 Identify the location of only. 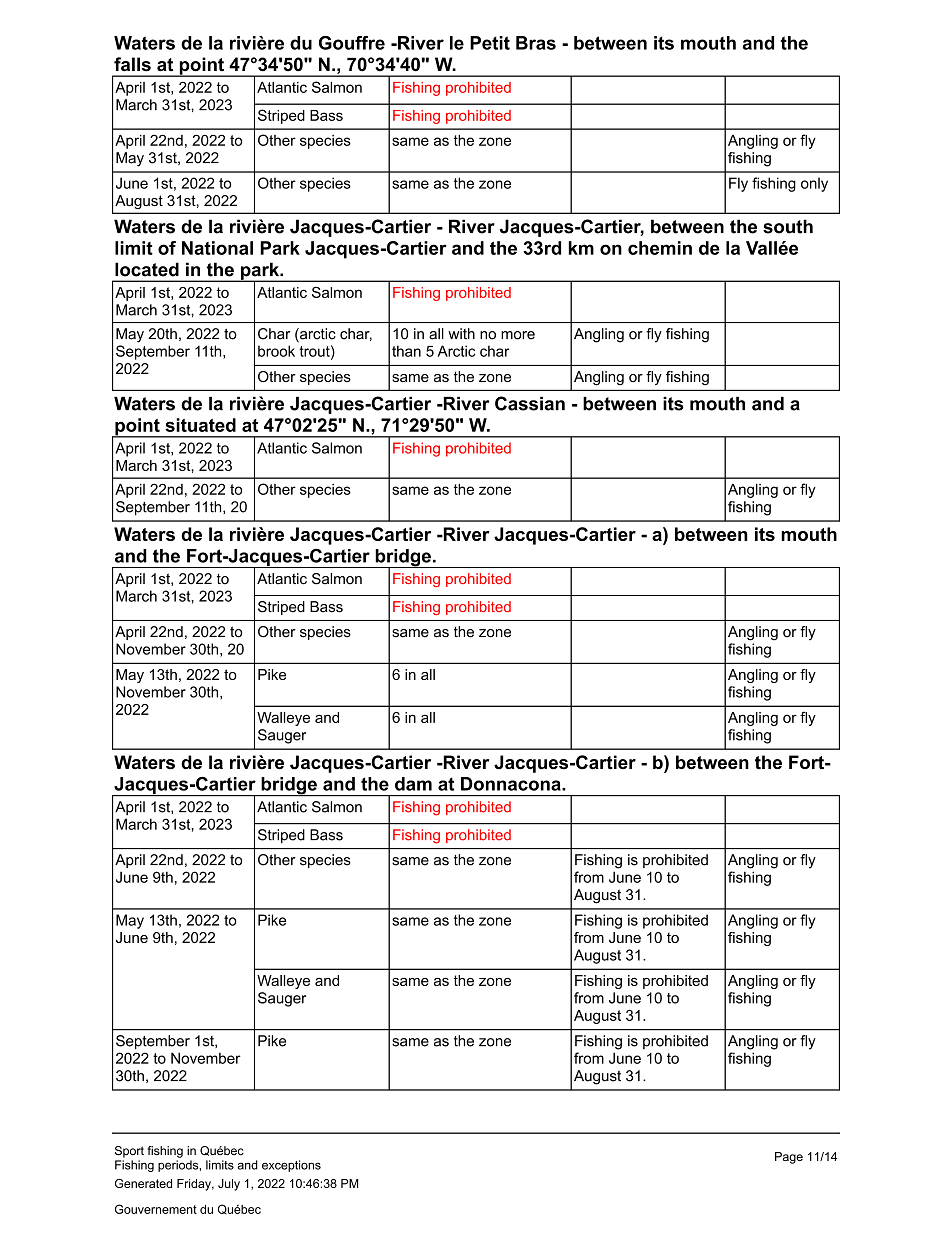
(814, 184).
